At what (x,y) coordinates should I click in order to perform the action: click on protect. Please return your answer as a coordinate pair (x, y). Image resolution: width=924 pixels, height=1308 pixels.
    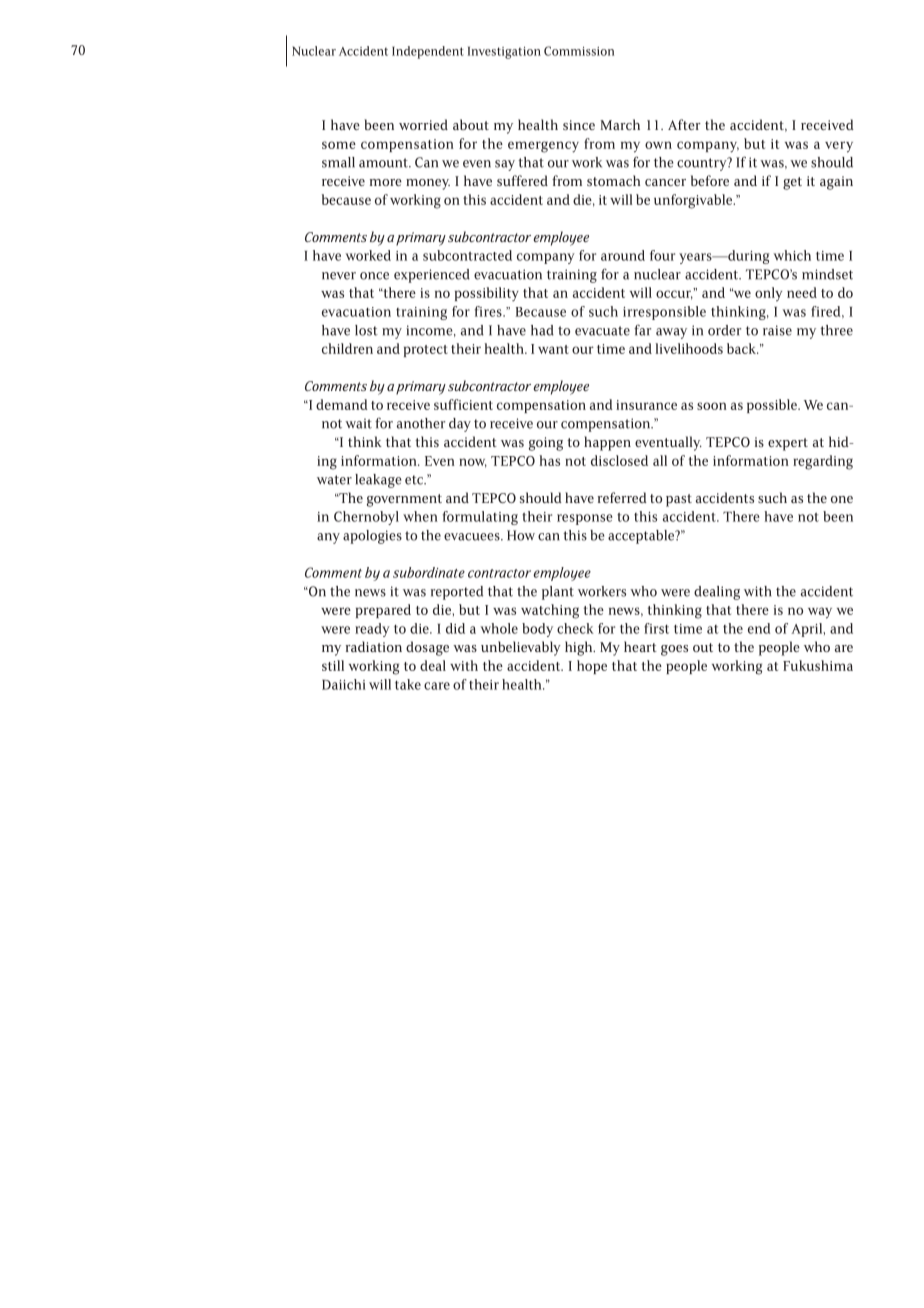
    Looking at the image, I should click on (426, 351).
